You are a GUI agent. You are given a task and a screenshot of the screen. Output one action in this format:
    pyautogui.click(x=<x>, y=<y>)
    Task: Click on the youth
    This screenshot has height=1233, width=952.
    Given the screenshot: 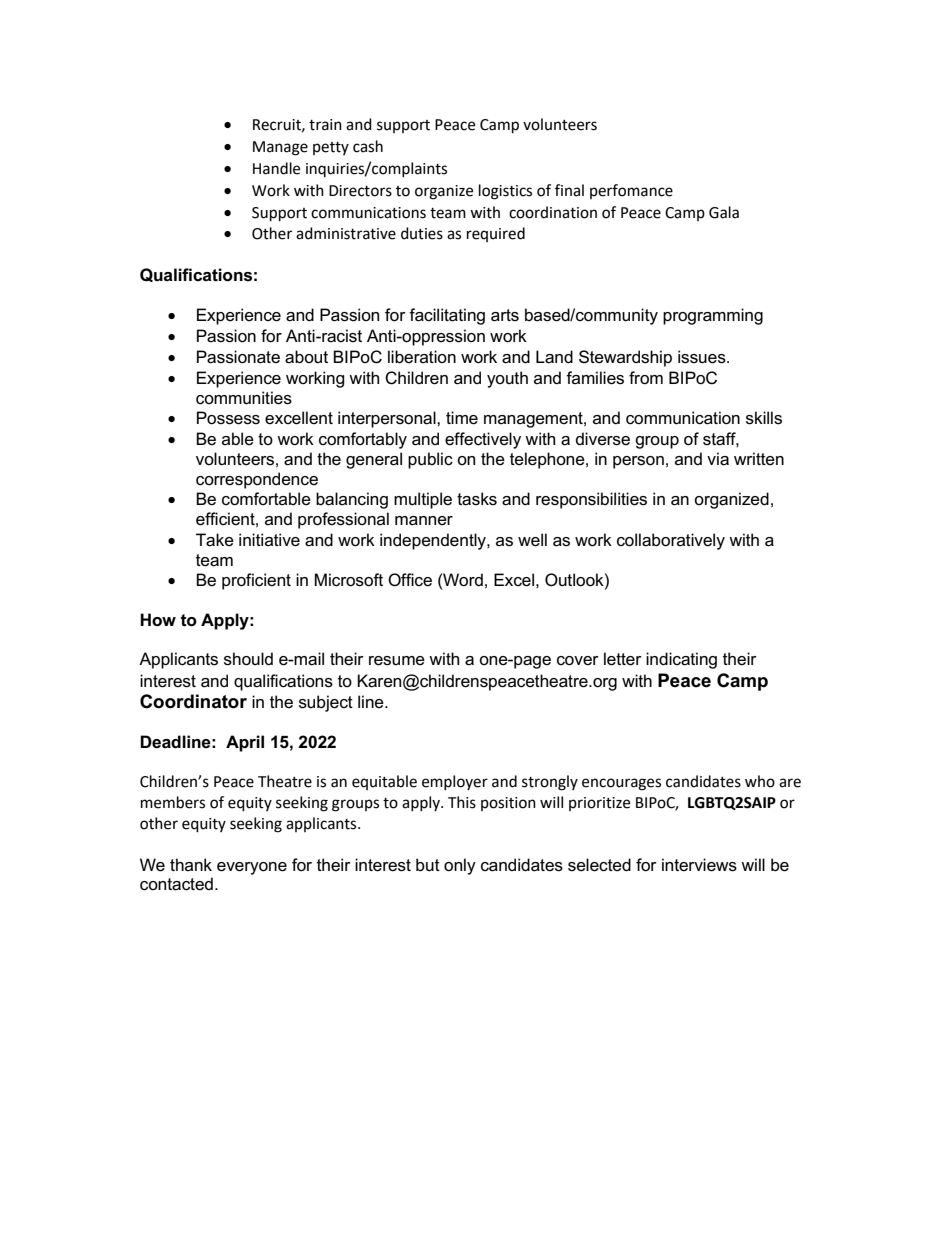 What is the action you would take?
    pyautogui.click(x=507, y=379)
